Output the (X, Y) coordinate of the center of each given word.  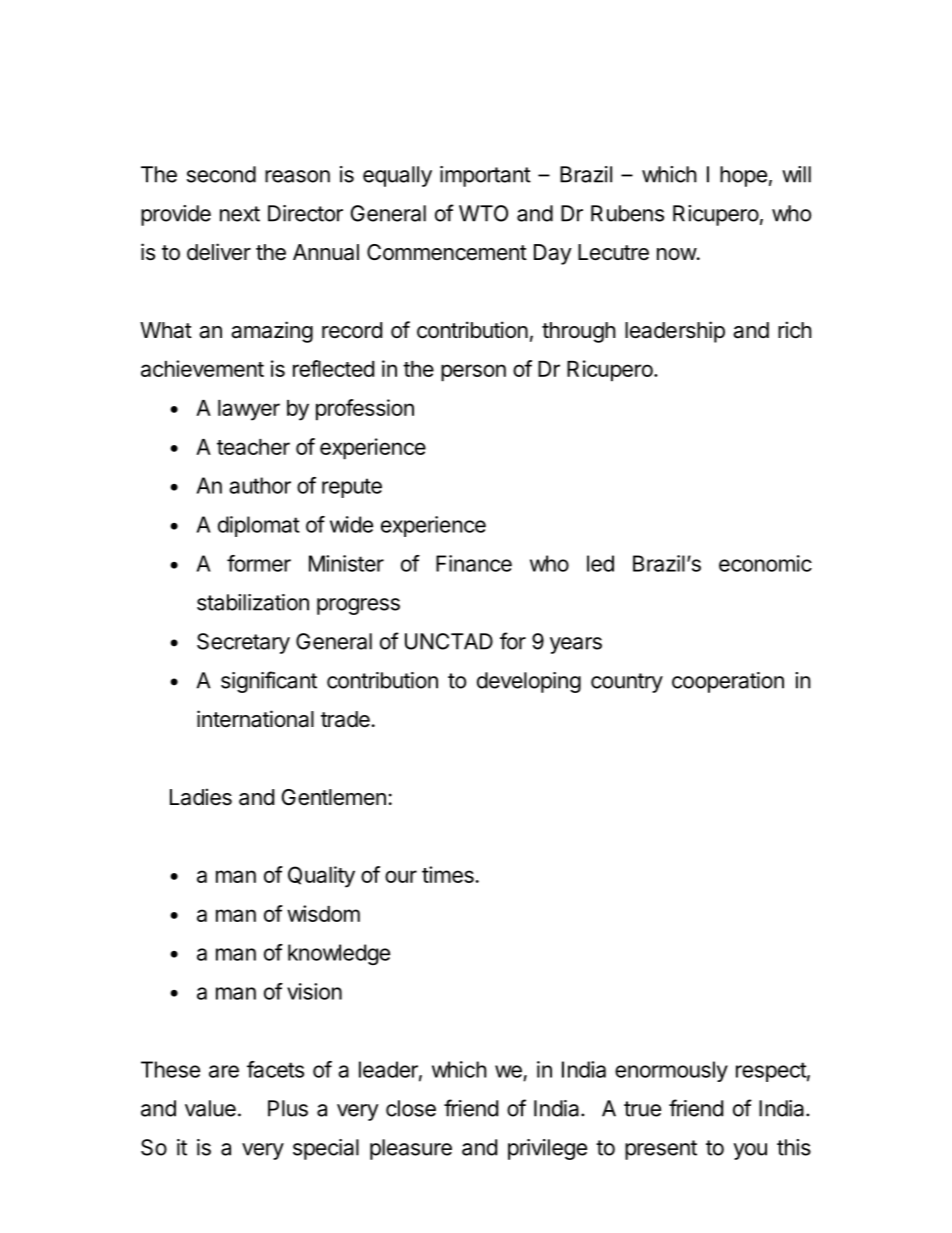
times (449, 874)
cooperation (728, 682)
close (411, 1108)
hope (743, 176)
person (473, 373)
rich (795, 330)
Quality (321, 877)
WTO (483, 213)
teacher (253, 447)
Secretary (243, 643)
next (240, 214)
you (750, 1151)
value (210, 1108)
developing (529, 682)
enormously (671, 1071)
